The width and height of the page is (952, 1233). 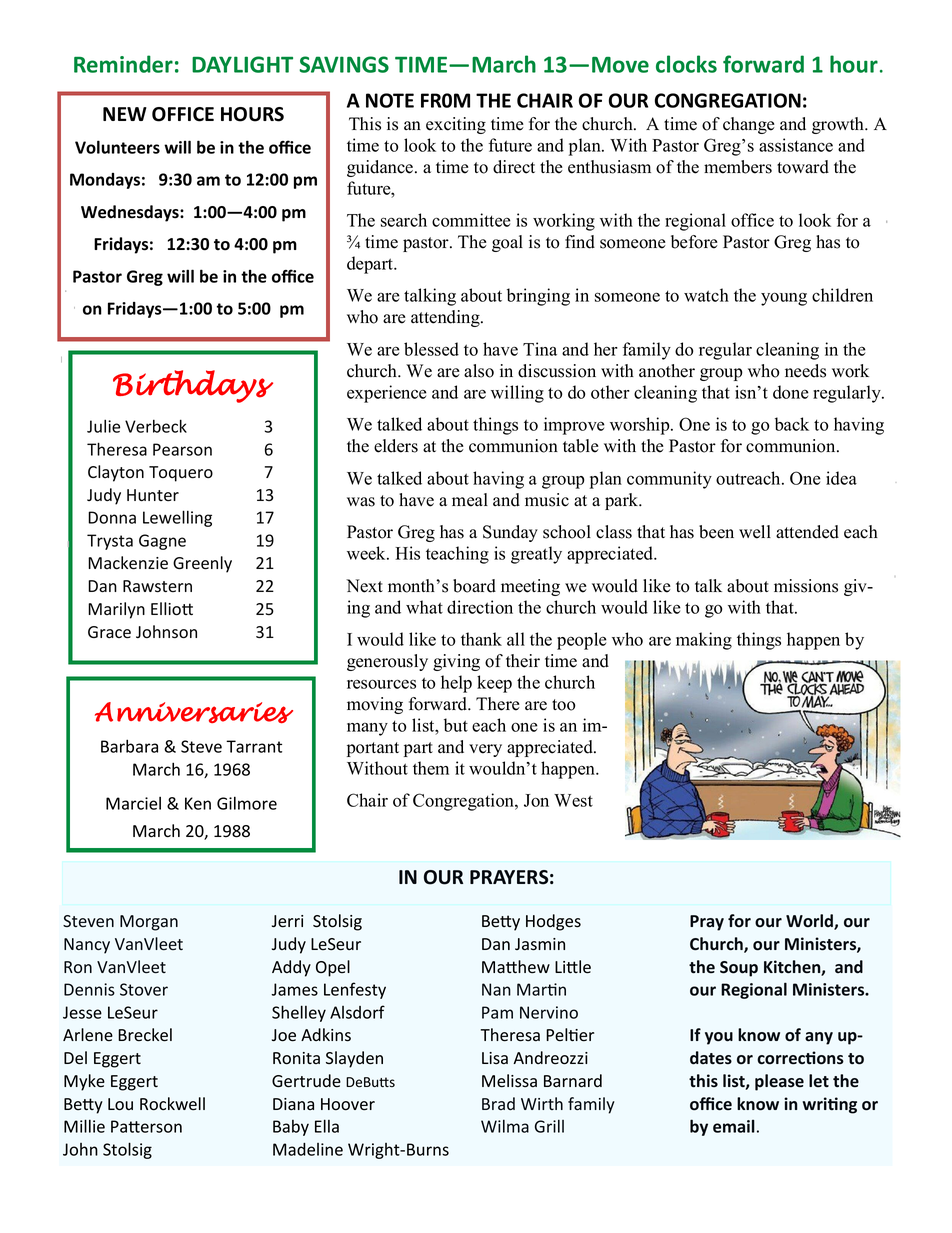 I want to click on email, so click(x=734, y=1126).
